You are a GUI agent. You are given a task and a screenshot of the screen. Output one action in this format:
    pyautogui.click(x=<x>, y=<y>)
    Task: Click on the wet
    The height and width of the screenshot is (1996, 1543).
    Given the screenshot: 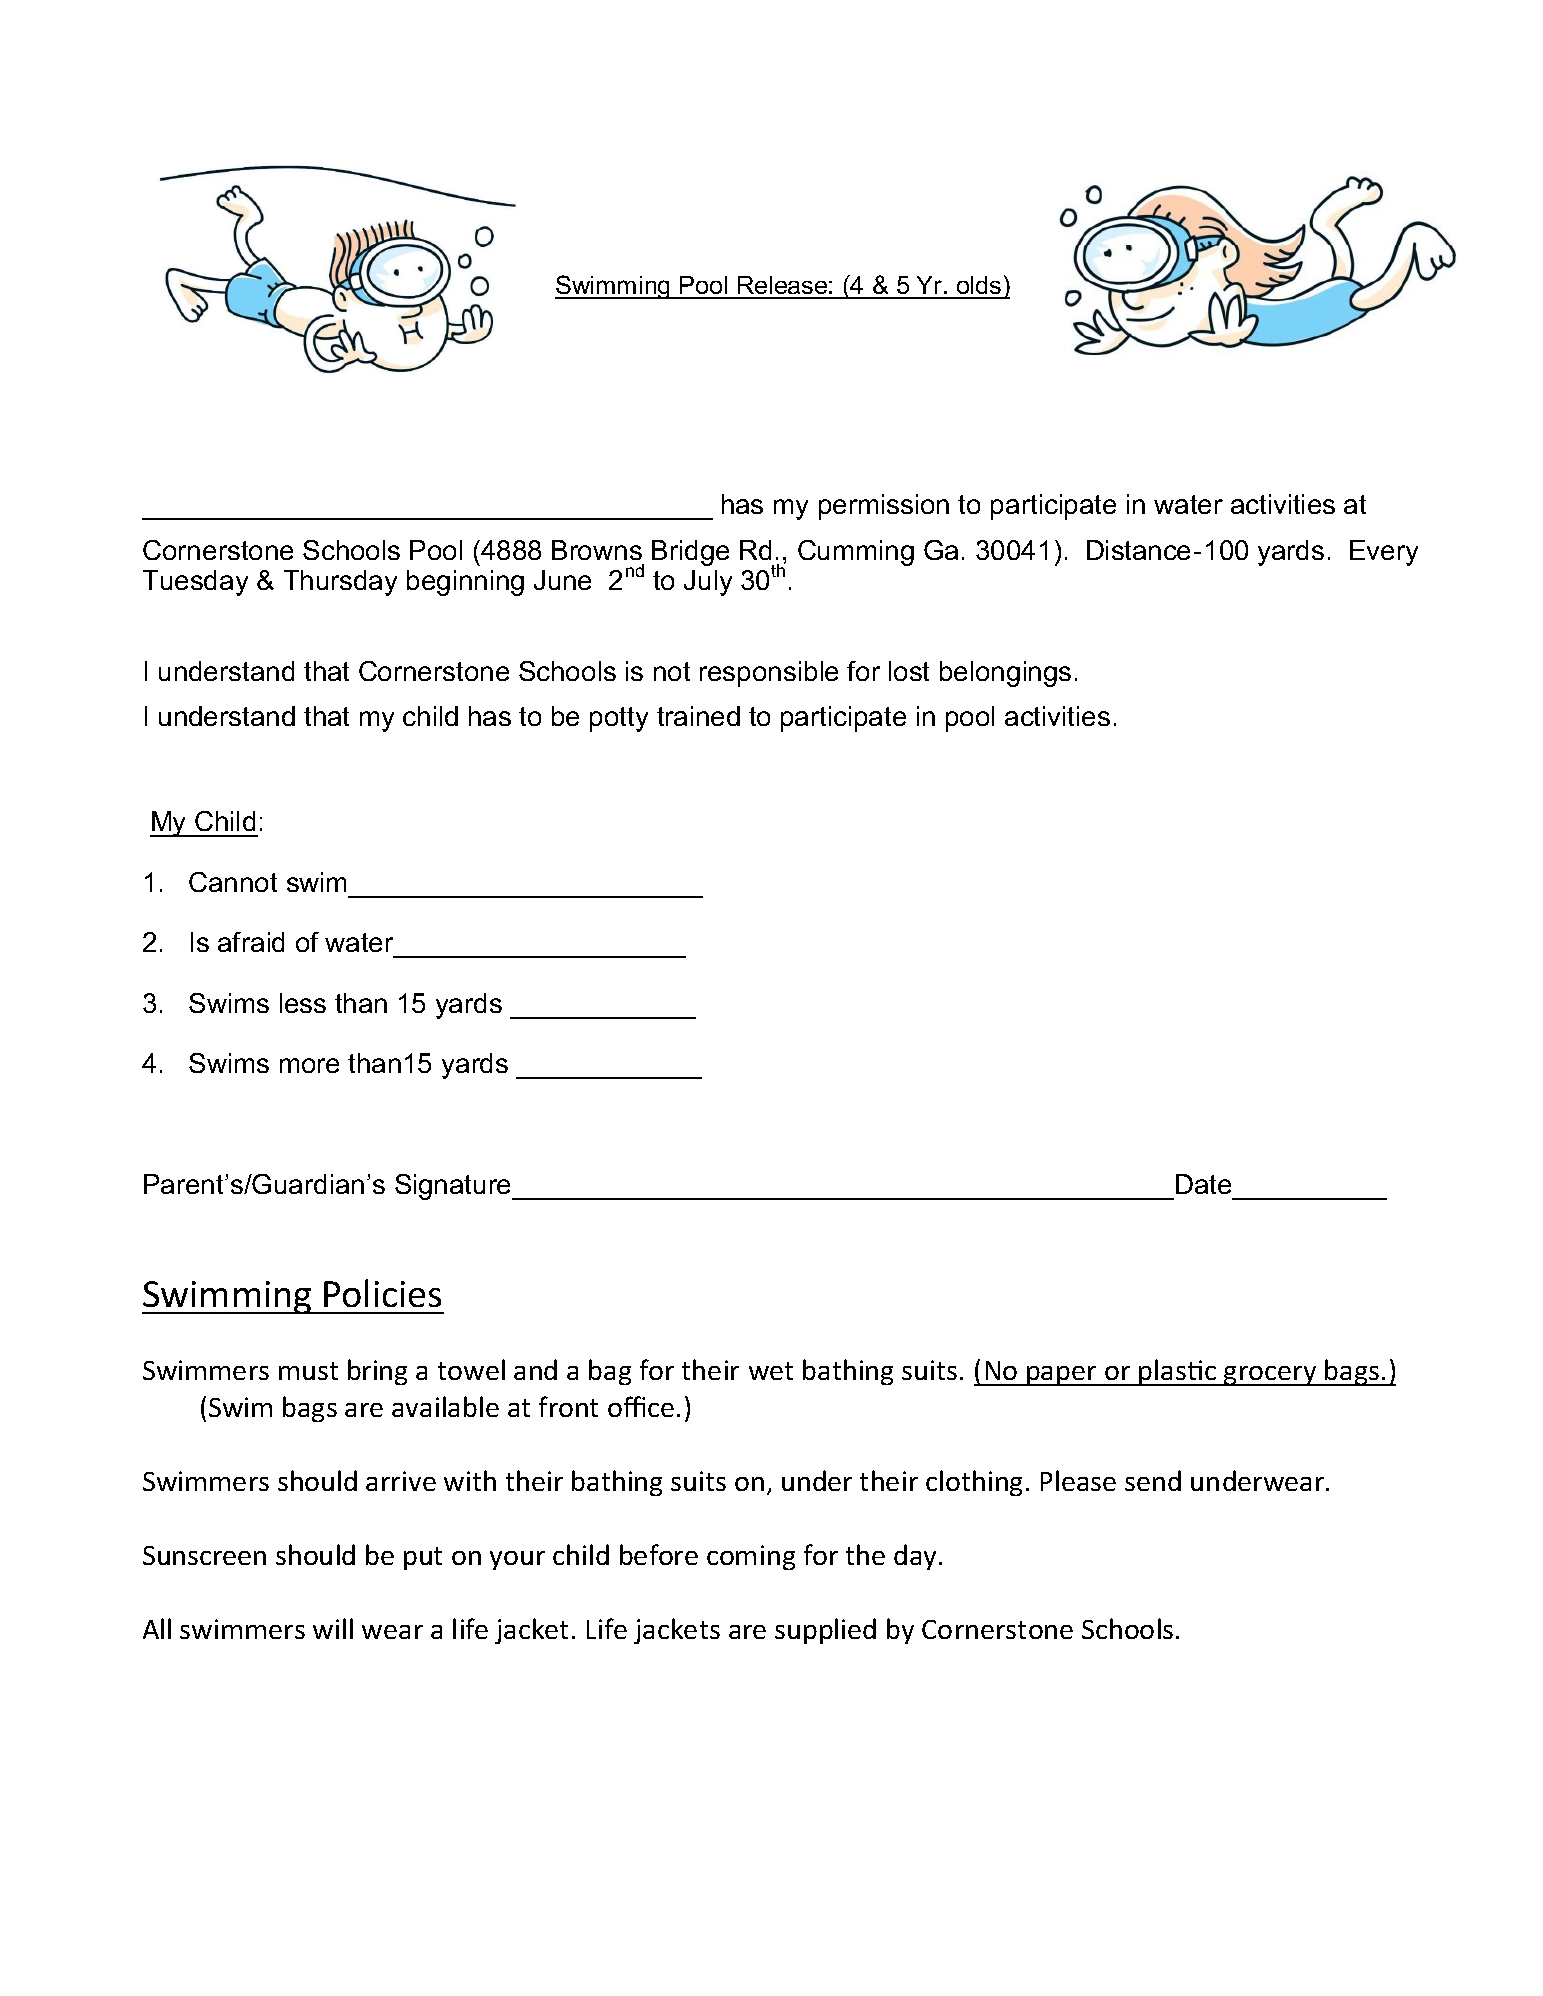 What is the action you would take?
    pyautogui.click(x=771, y=1371)
